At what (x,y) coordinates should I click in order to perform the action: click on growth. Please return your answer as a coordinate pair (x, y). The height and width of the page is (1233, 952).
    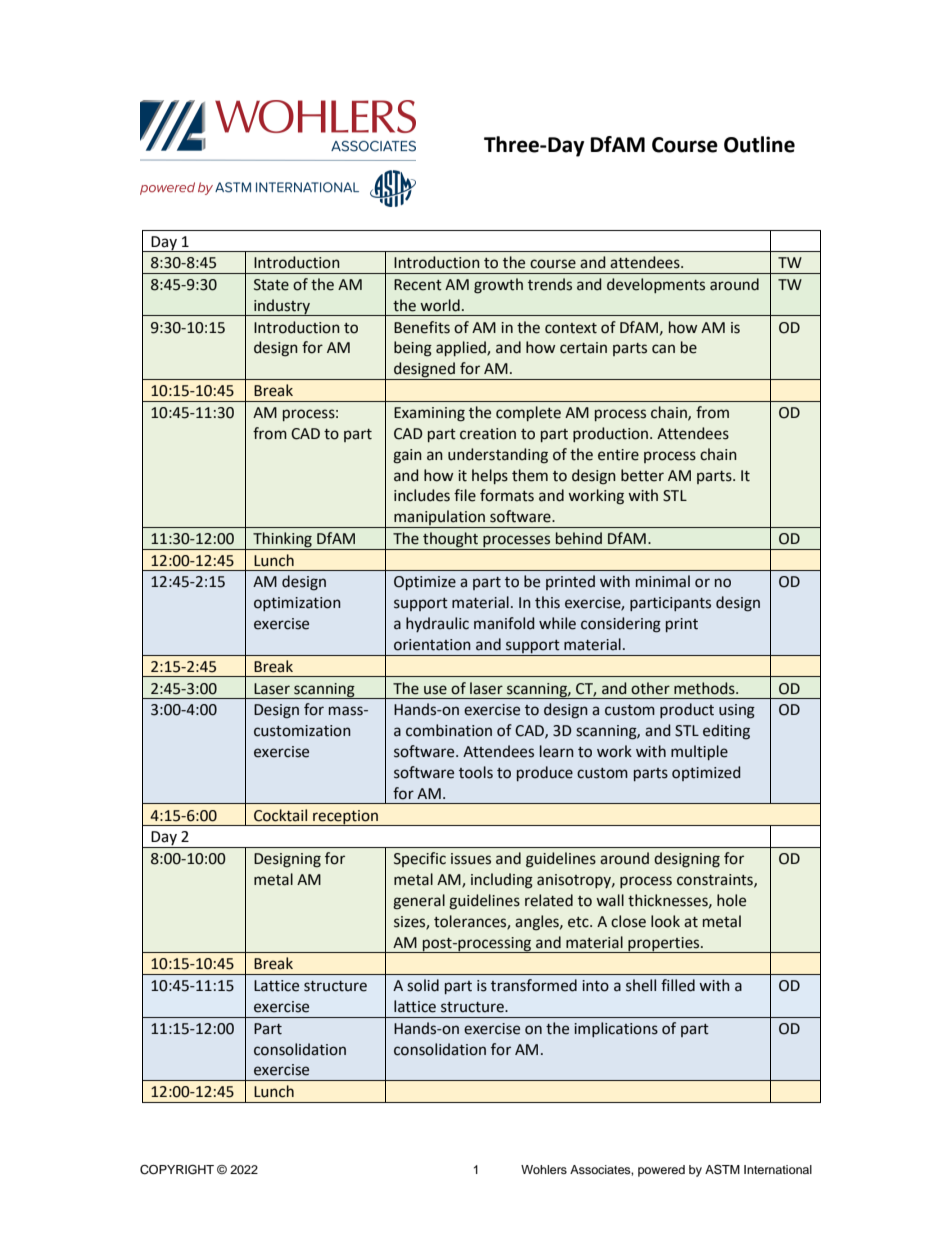
    Looking at the image, I should click on (498, 286).
